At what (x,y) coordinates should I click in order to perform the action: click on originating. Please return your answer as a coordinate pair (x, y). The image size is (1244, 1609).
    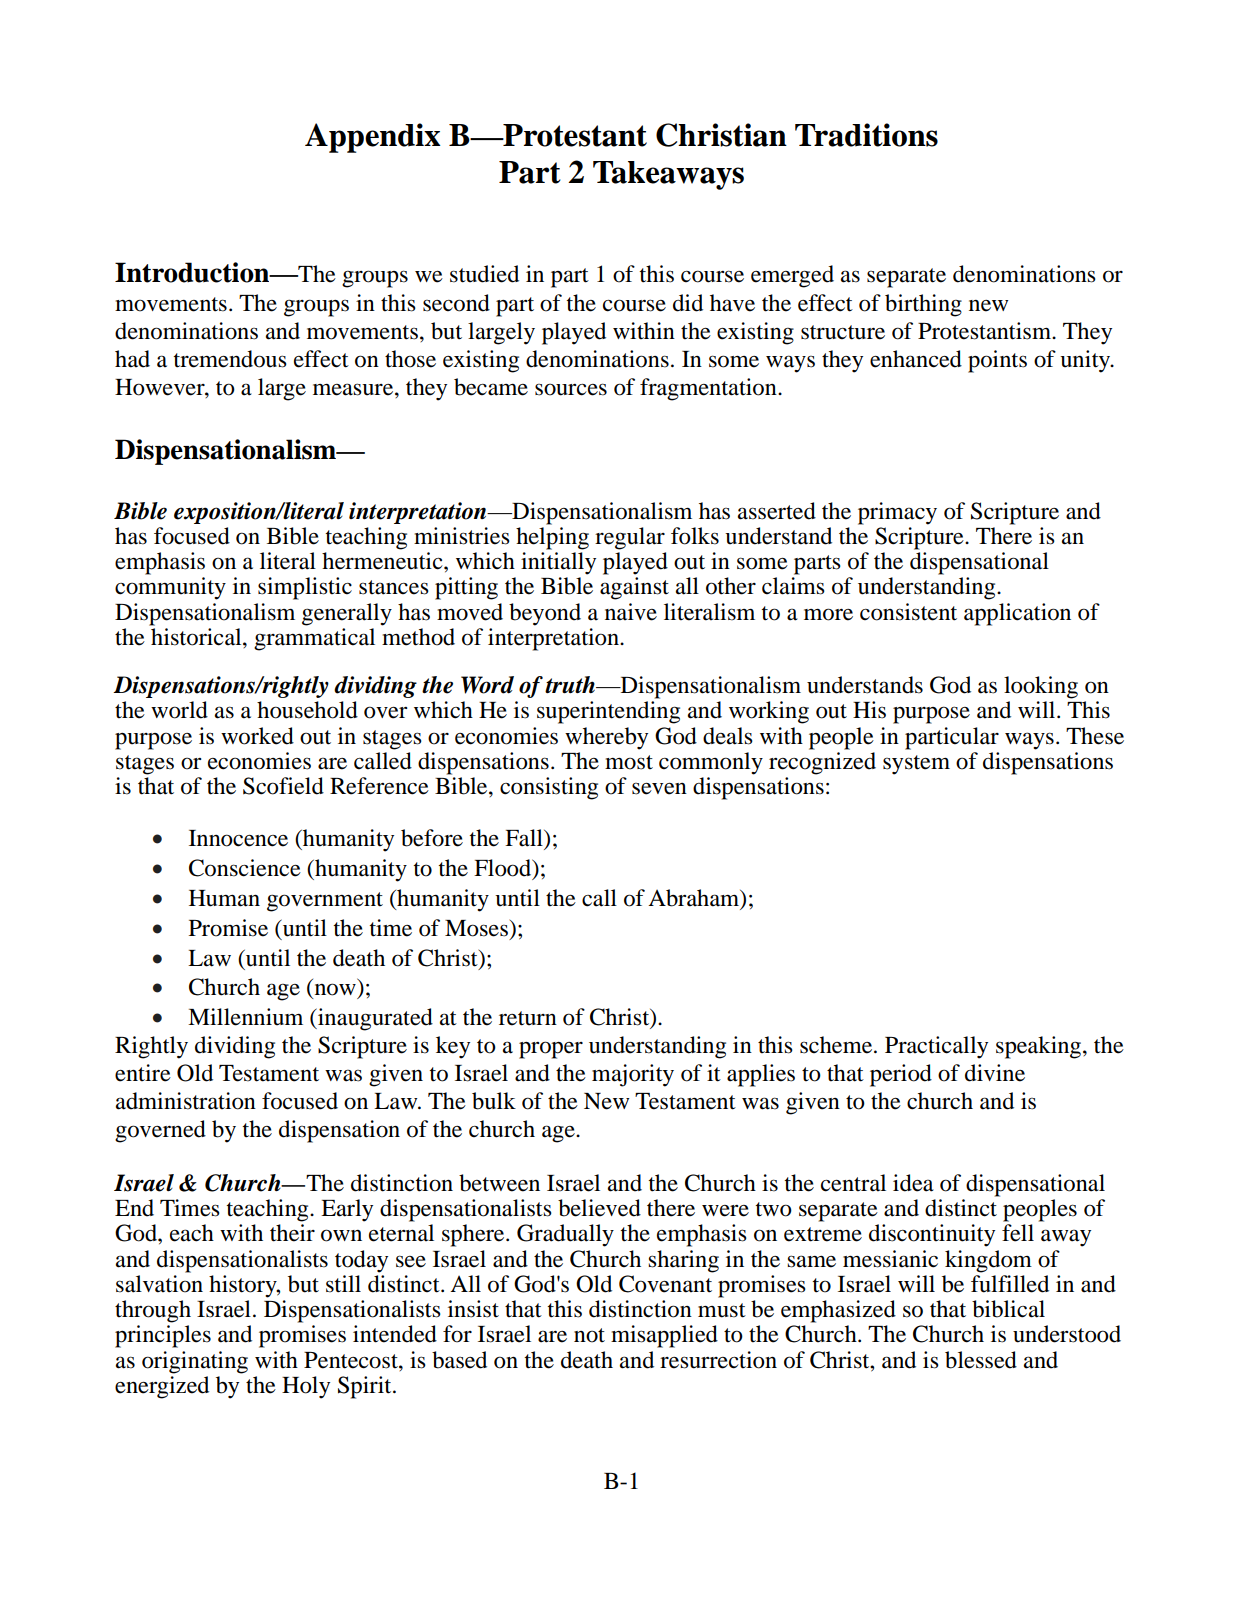
    Looking at the image, I should click on (195, 1362).
